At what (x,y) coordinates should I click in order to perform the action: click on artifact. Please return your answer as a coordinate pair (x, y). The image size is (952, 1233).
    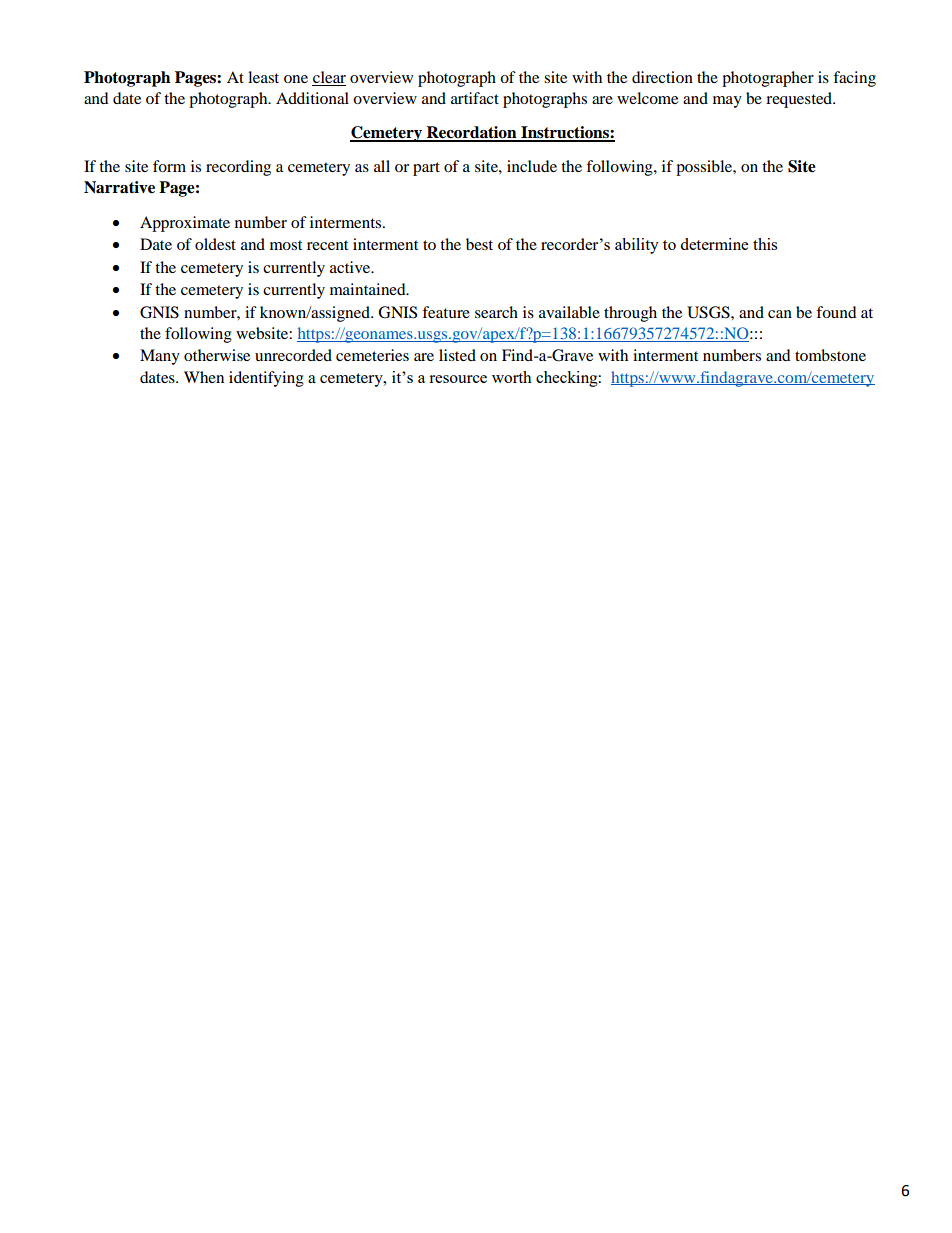
    Looking at the image, I should click on (475, 98).
